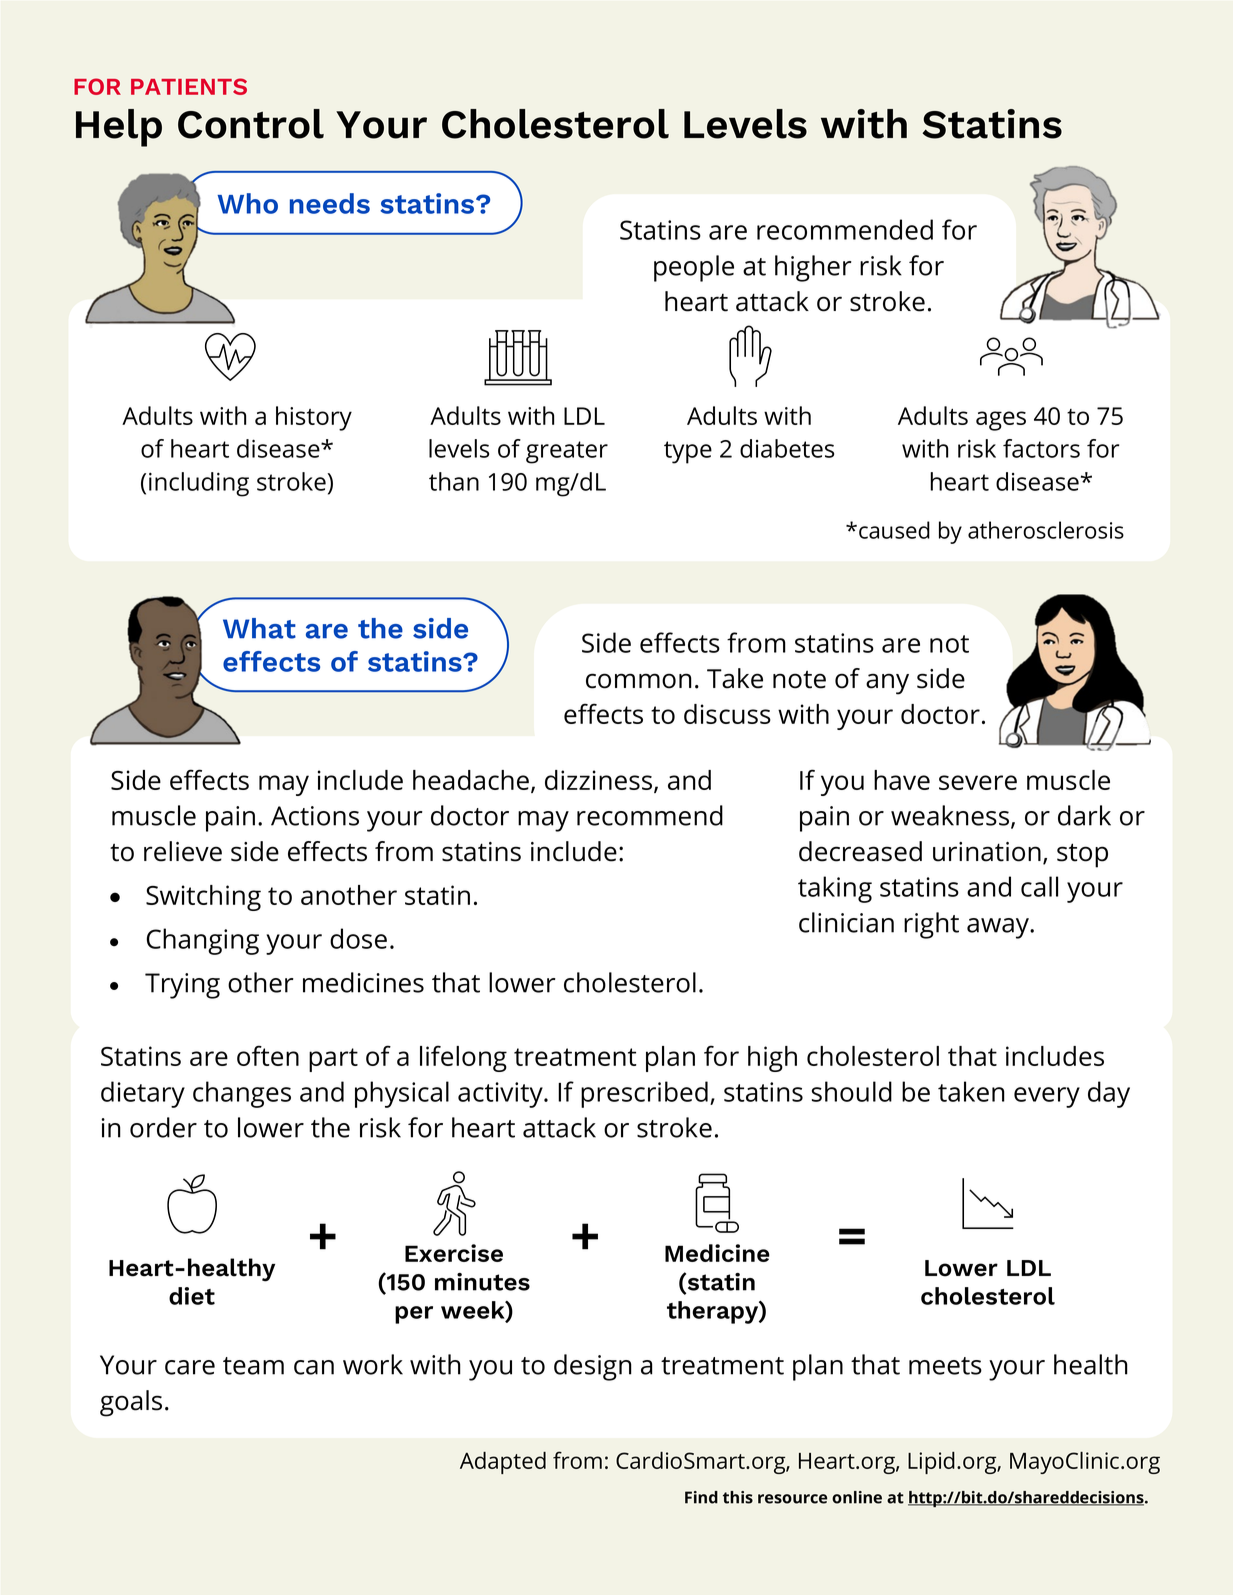 This page has width=1233, height=1595. Describe the element at coordinates (251, 124) in the page. I see `Control` at that location.
